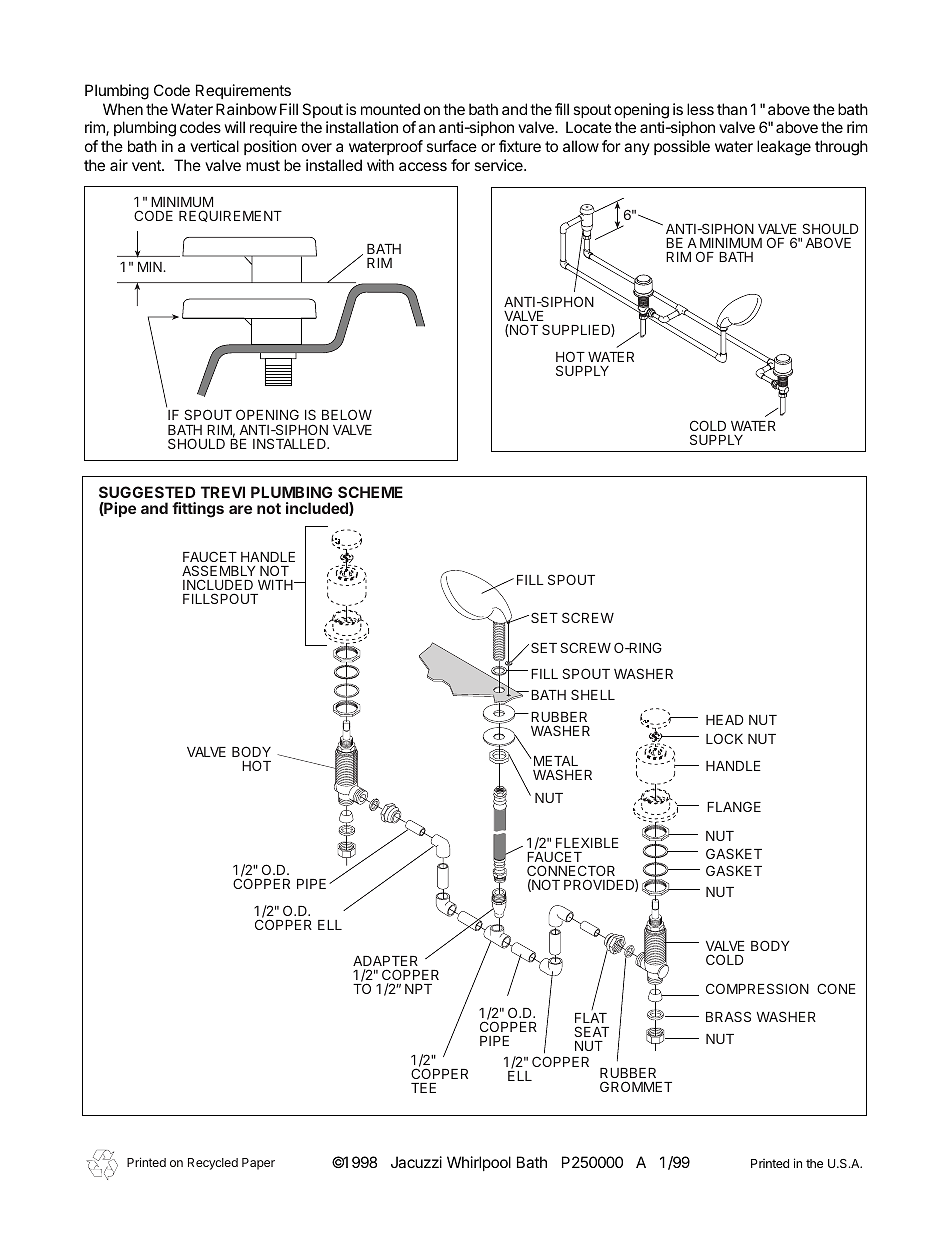  Describe the element at coordinates (219, 572) in the image. I see `ASSEMBLY` at that location.
